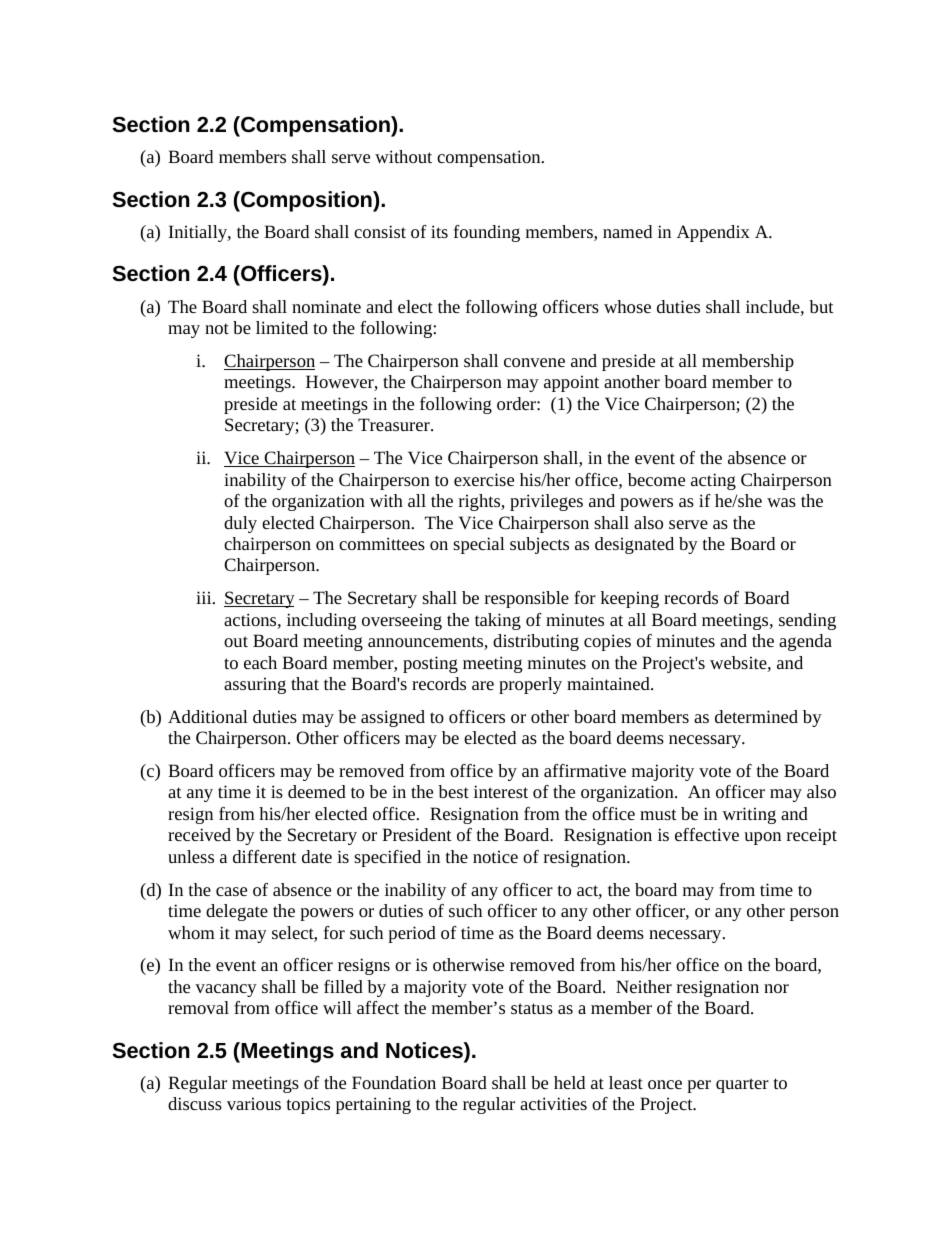 The image size is (952, 1233). I want to click on special, so click(479, 545).
